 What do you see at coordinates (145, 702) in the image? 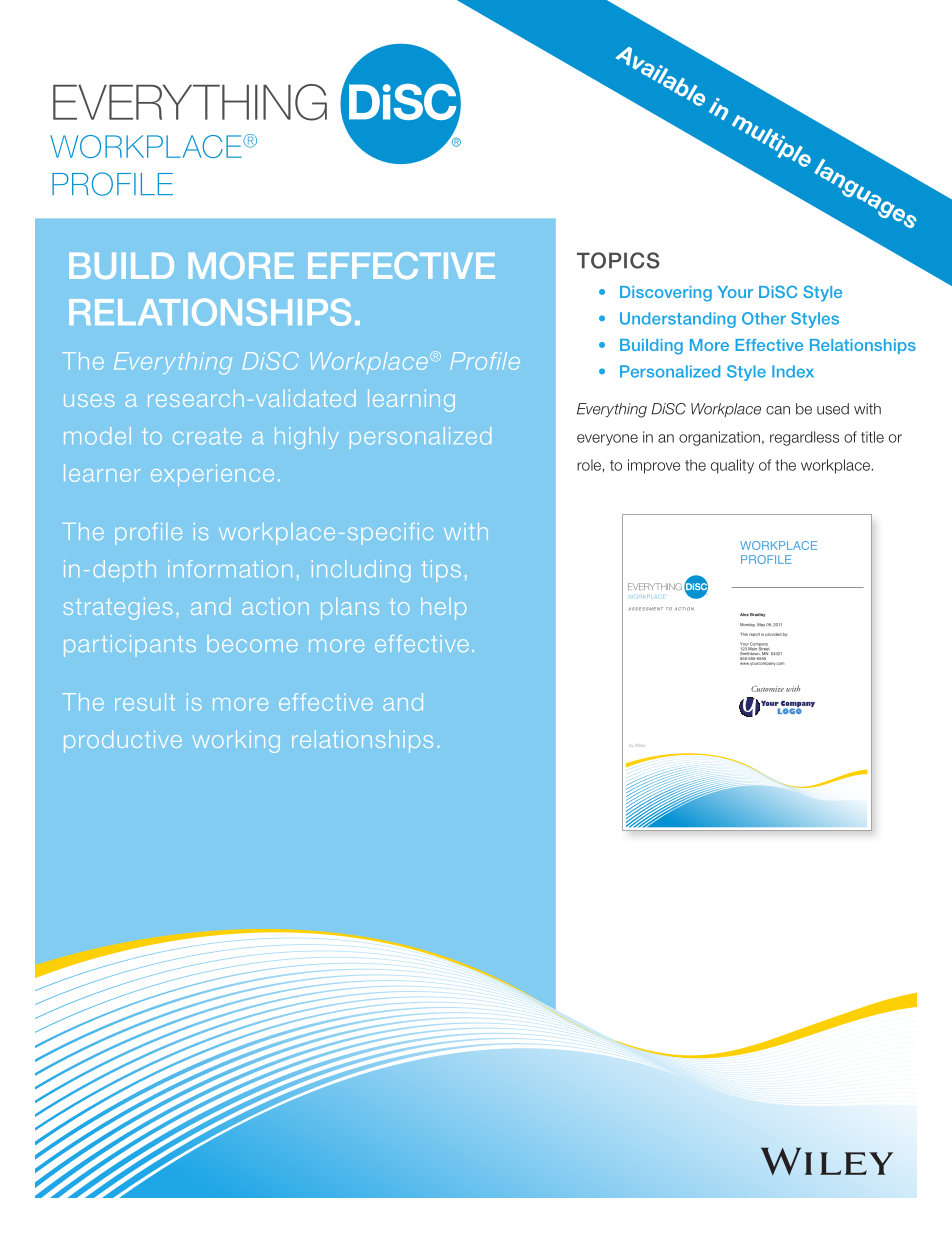
I see `result` at bounding box center [145, 702].
